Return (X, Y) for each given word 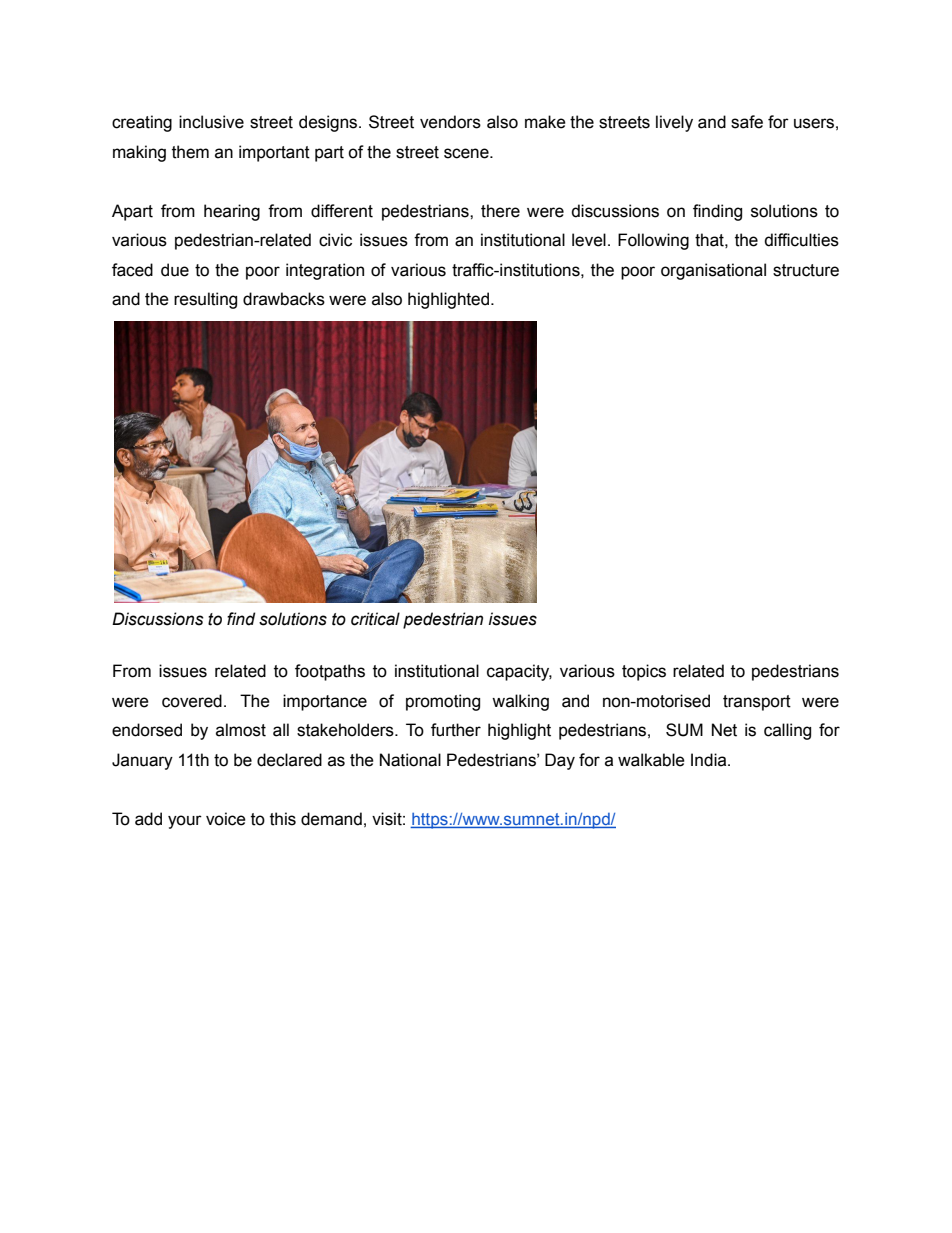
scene (467, 153)
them (190, 152)
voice (226, 819)
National (410, 760)
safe (747, 122)
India (710, 760)
